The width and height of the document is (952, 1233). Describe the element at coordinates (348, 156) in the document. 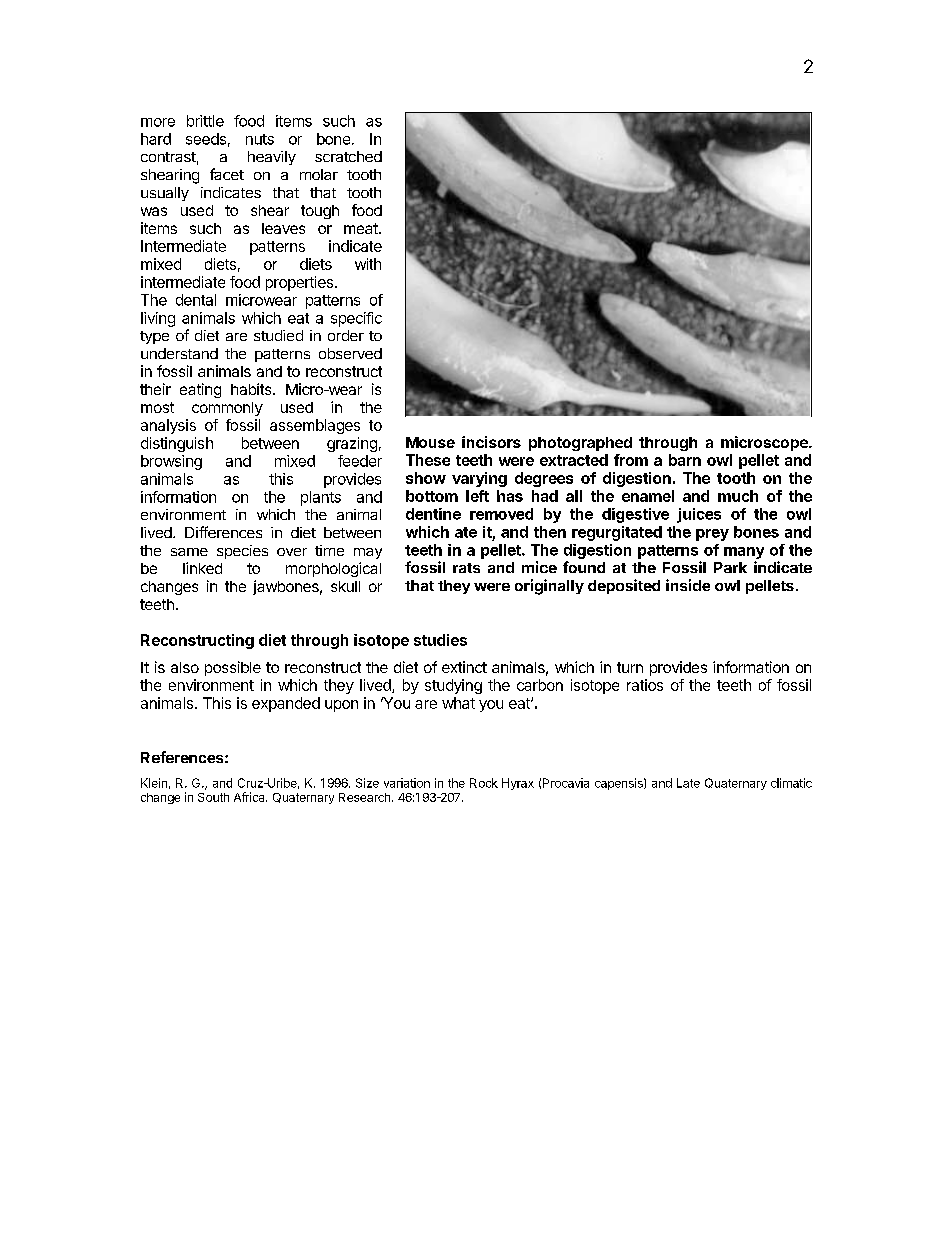

I see `scratched` at that location.
